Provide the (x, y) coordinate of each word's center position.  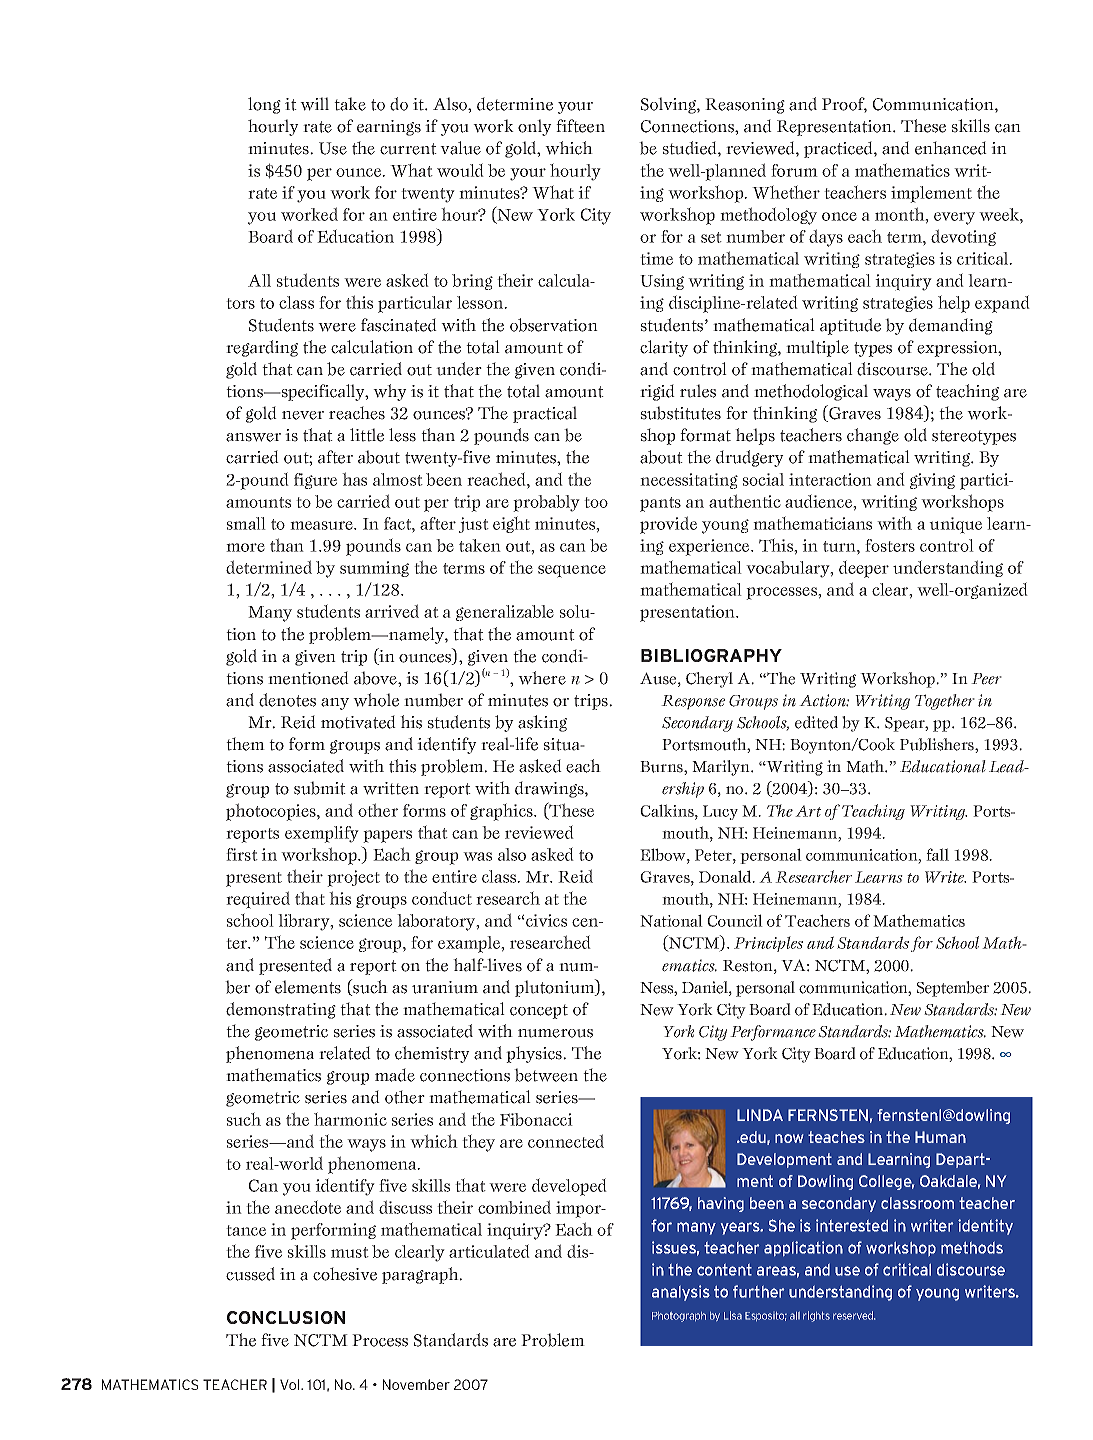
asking (542, 723)
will (314, 104)
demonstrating (281, 1010)
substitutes (681, 413)
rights (816, 1316)
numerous (555, 1033)
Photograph (679, 1317)
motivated (358, 722)
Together (945, 702)
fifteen (580, 126)
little (367, 435)
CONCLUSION (286, 1317)
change (873, 436)
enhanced (951, 148)
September (953, 989)
